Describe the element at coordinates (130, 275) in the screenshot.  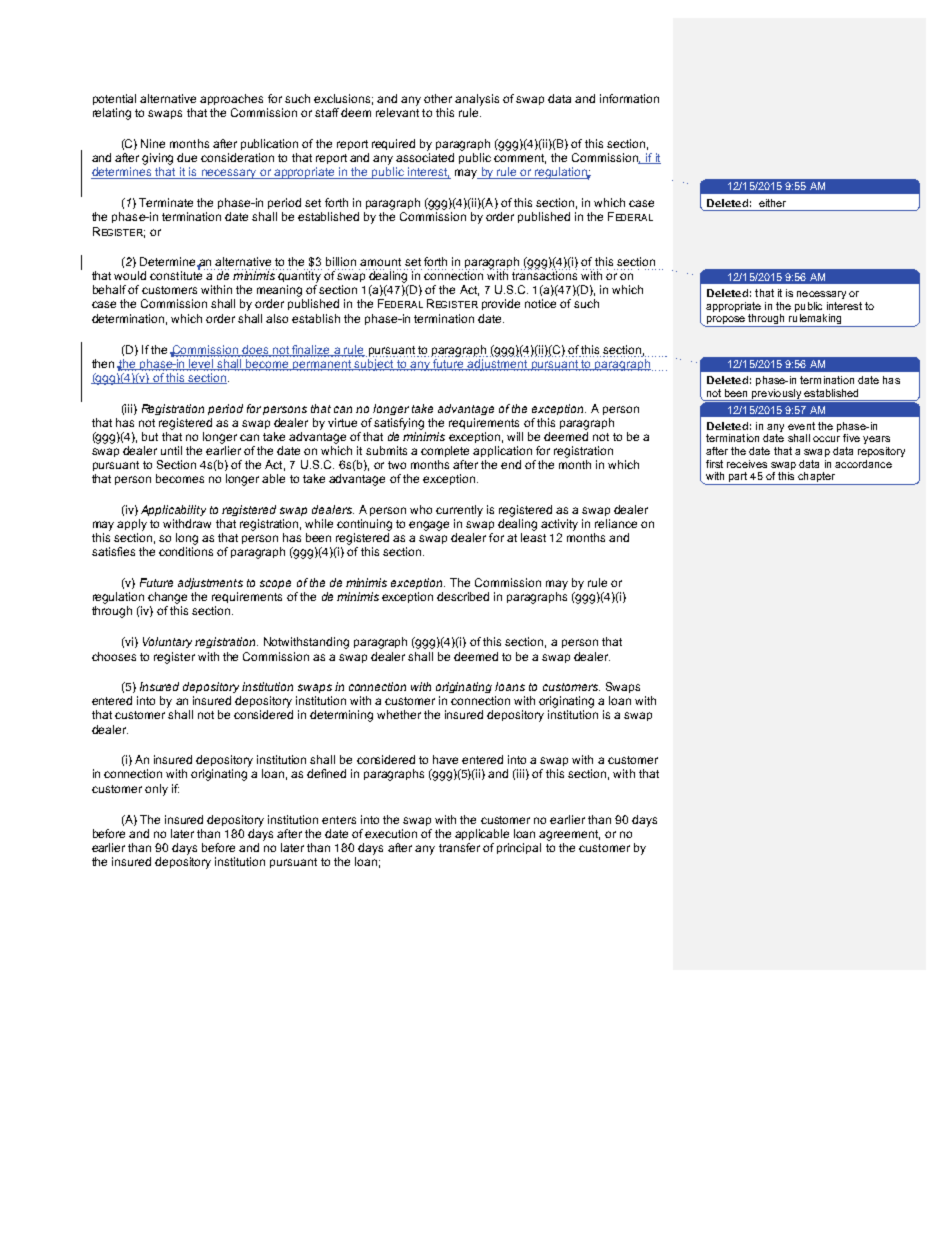
I see `would` at that location.
